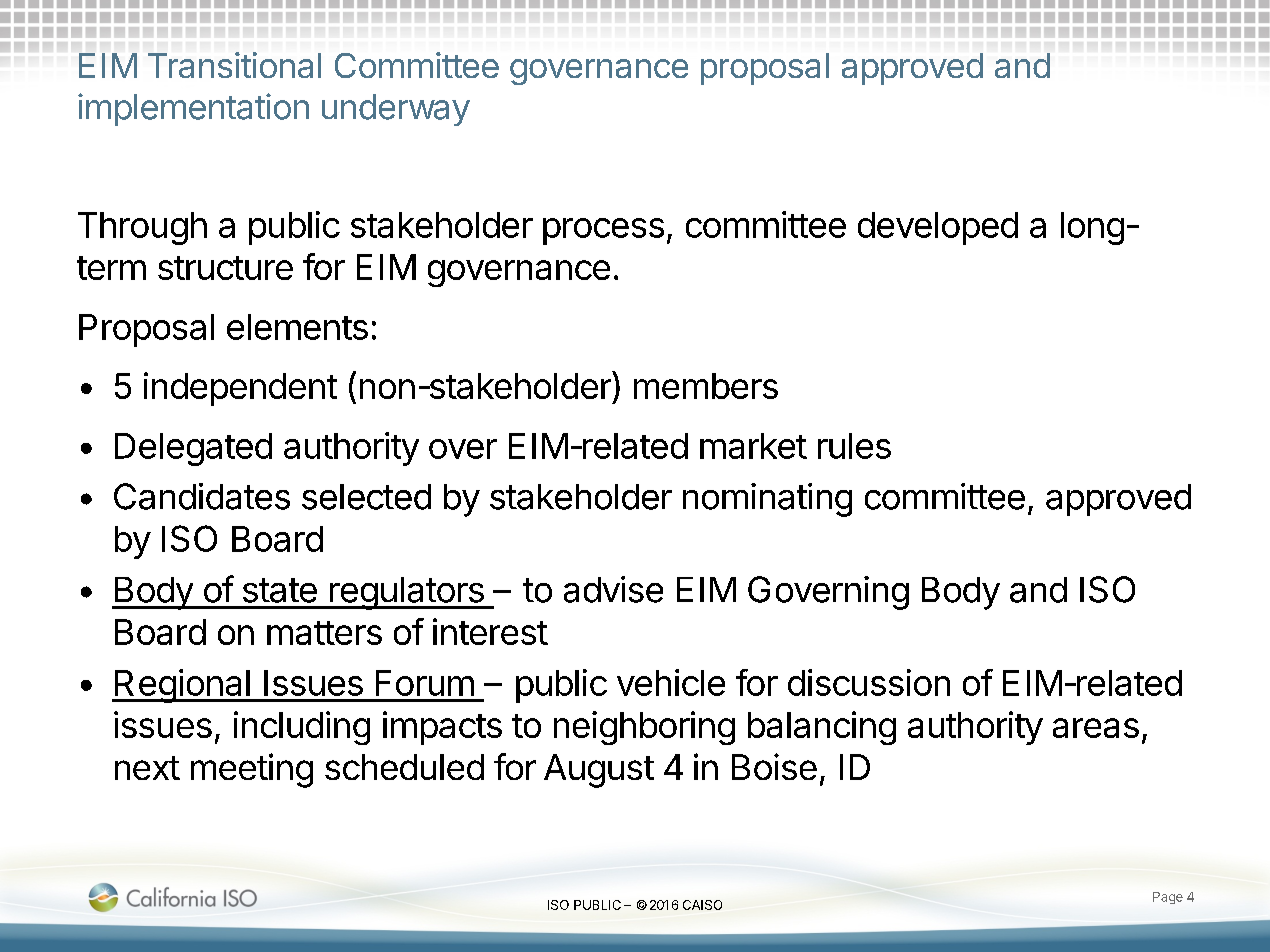  What do you see at coordinates (240, 389) in the screenshot?
I see `independent` at bounding box center [240, 389].
